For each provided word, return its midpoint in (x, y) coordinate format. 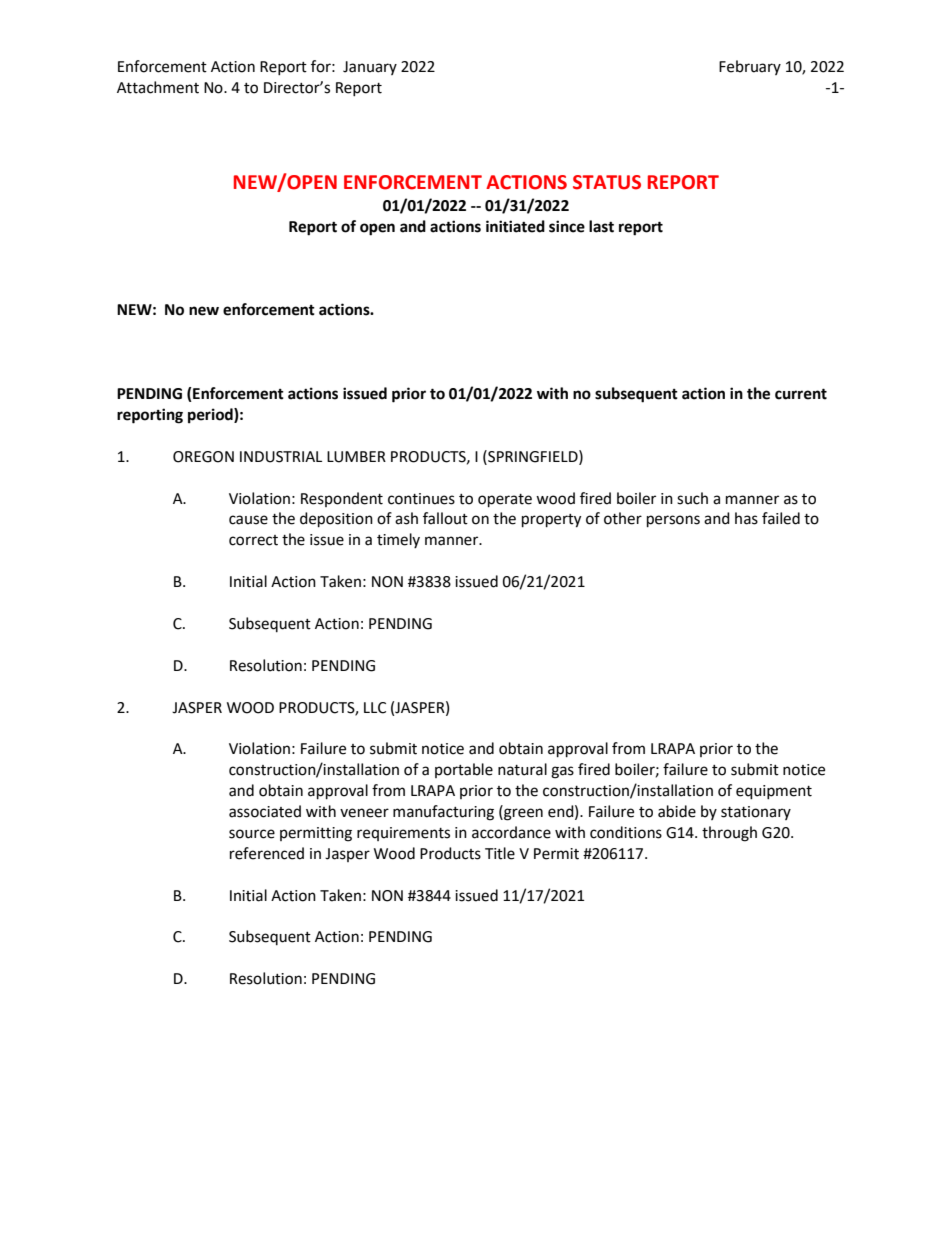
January (370, 68)
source (252, 834)
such (692, 498)
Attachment (158, 87)
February (750, 67)
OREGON (203, 457)
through (729, 834)
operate (505, 501)
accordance (511, 832)
